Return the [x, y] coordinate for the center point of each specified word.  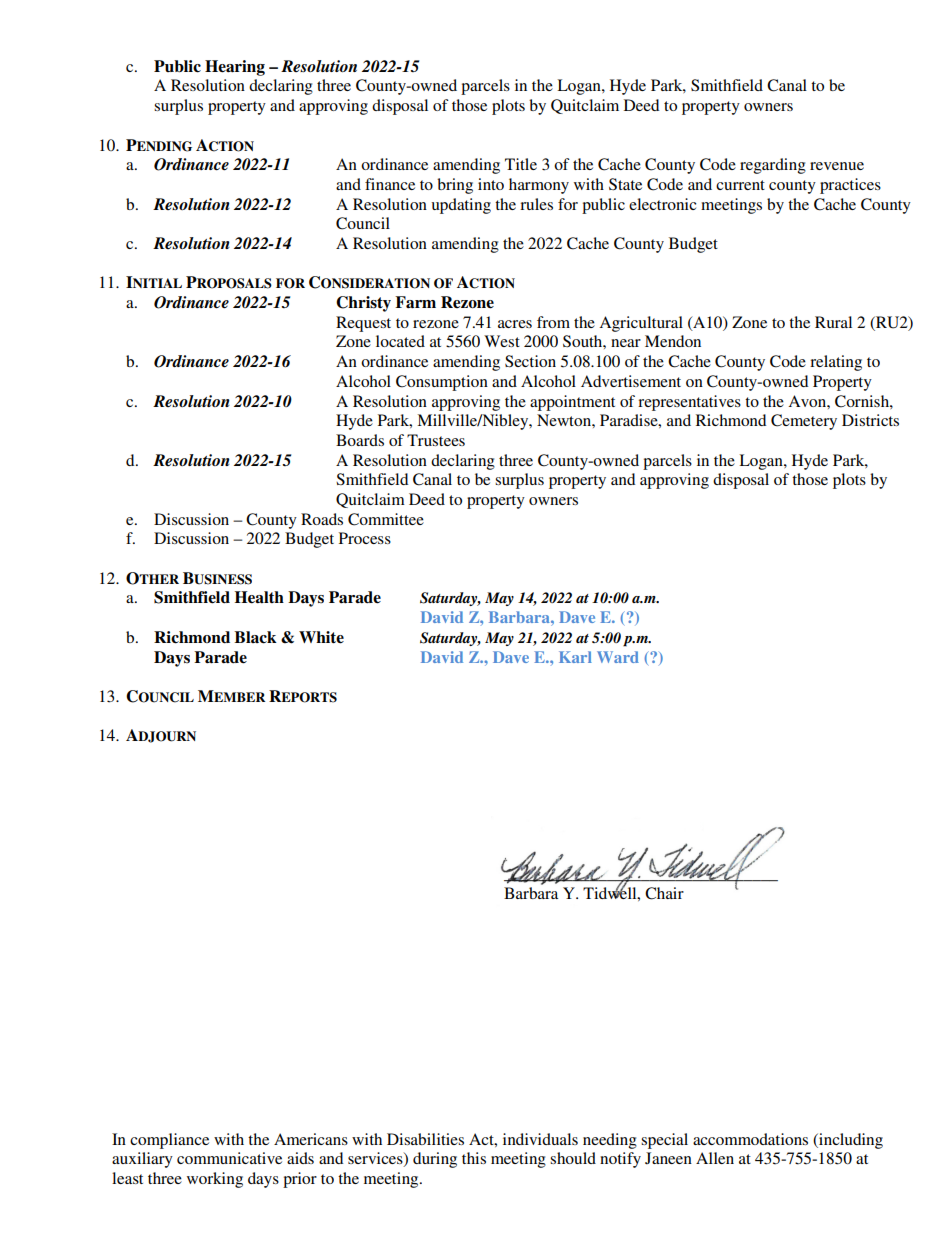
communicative [229, 1158]
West [502, 341]
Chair [664, 893]
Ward [618, 657]
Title [521, 164]
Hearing [235, 68]
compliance [169, 1141]
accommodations [750, 1139]
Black [255, 637]
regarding [773, 166]
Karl [575, 657]
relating [836, 363]
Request [363, 324]
